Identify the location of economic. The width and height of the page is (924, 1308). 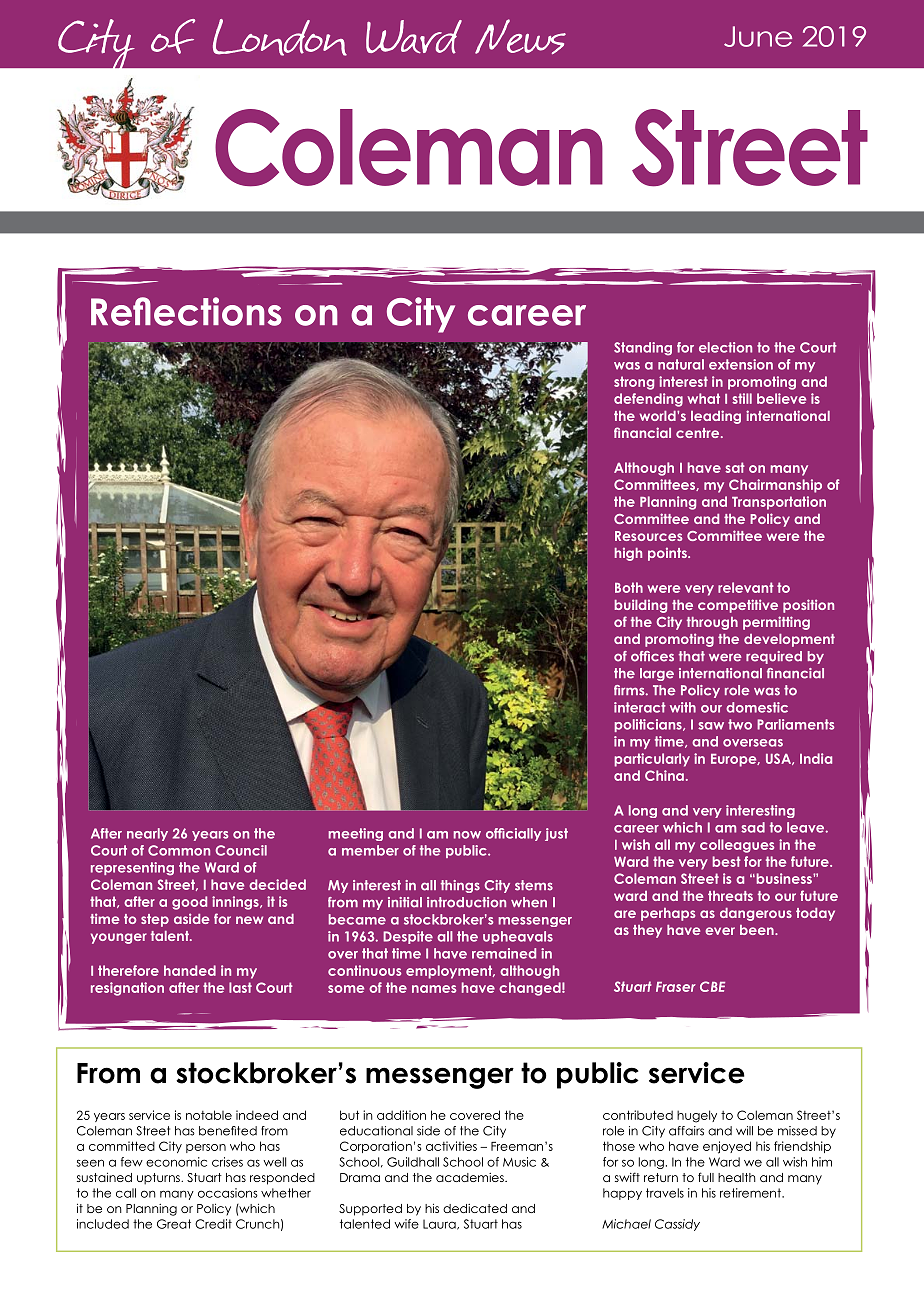
(176, 1162).
